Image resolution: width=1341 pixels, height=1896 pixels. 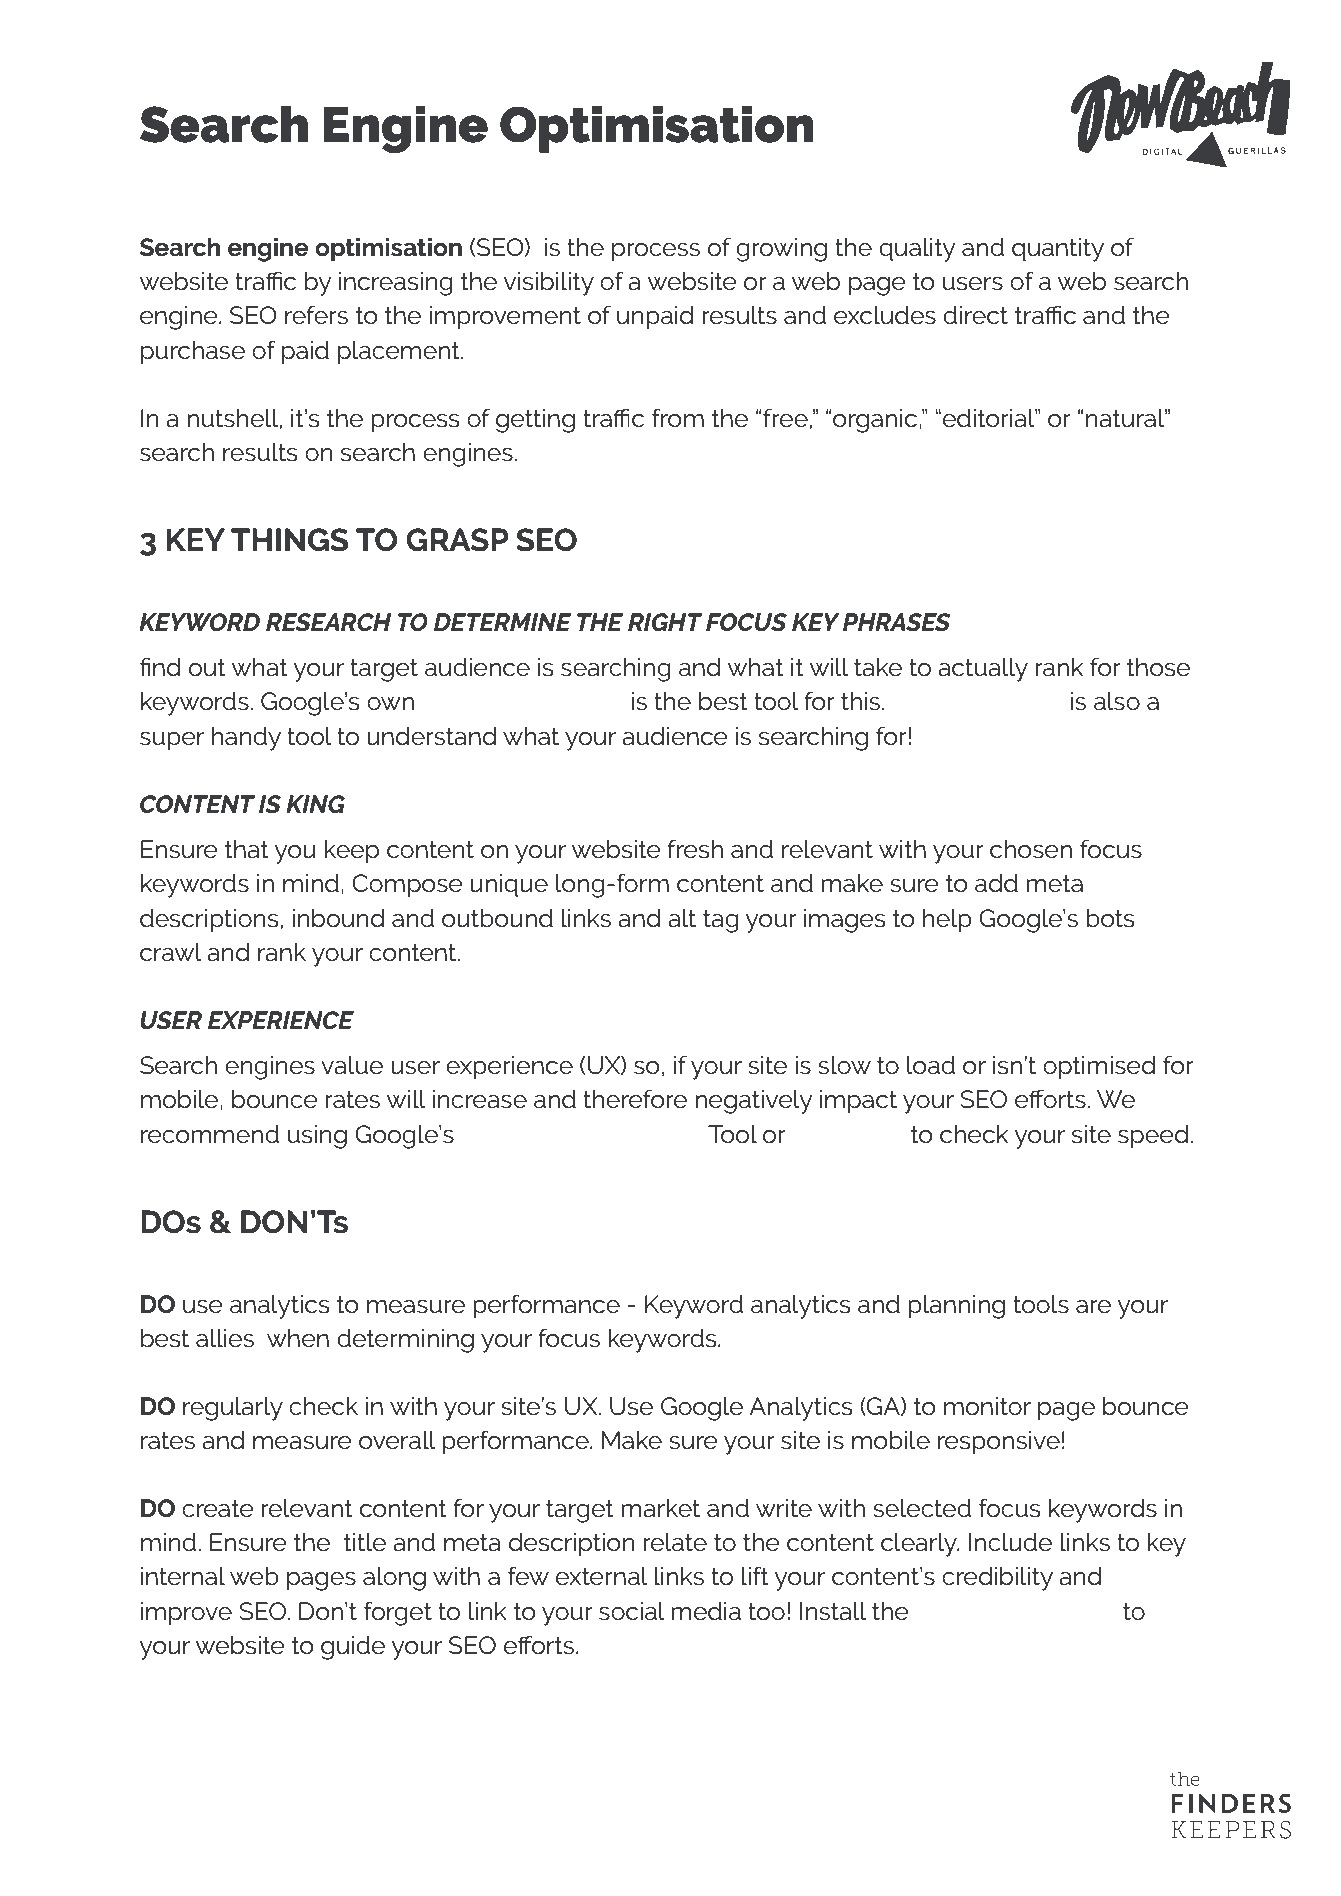 What do you see at coordinates (1110, 918) in the screenshot?
I see `bots` at bounding box center [1110, 918].
